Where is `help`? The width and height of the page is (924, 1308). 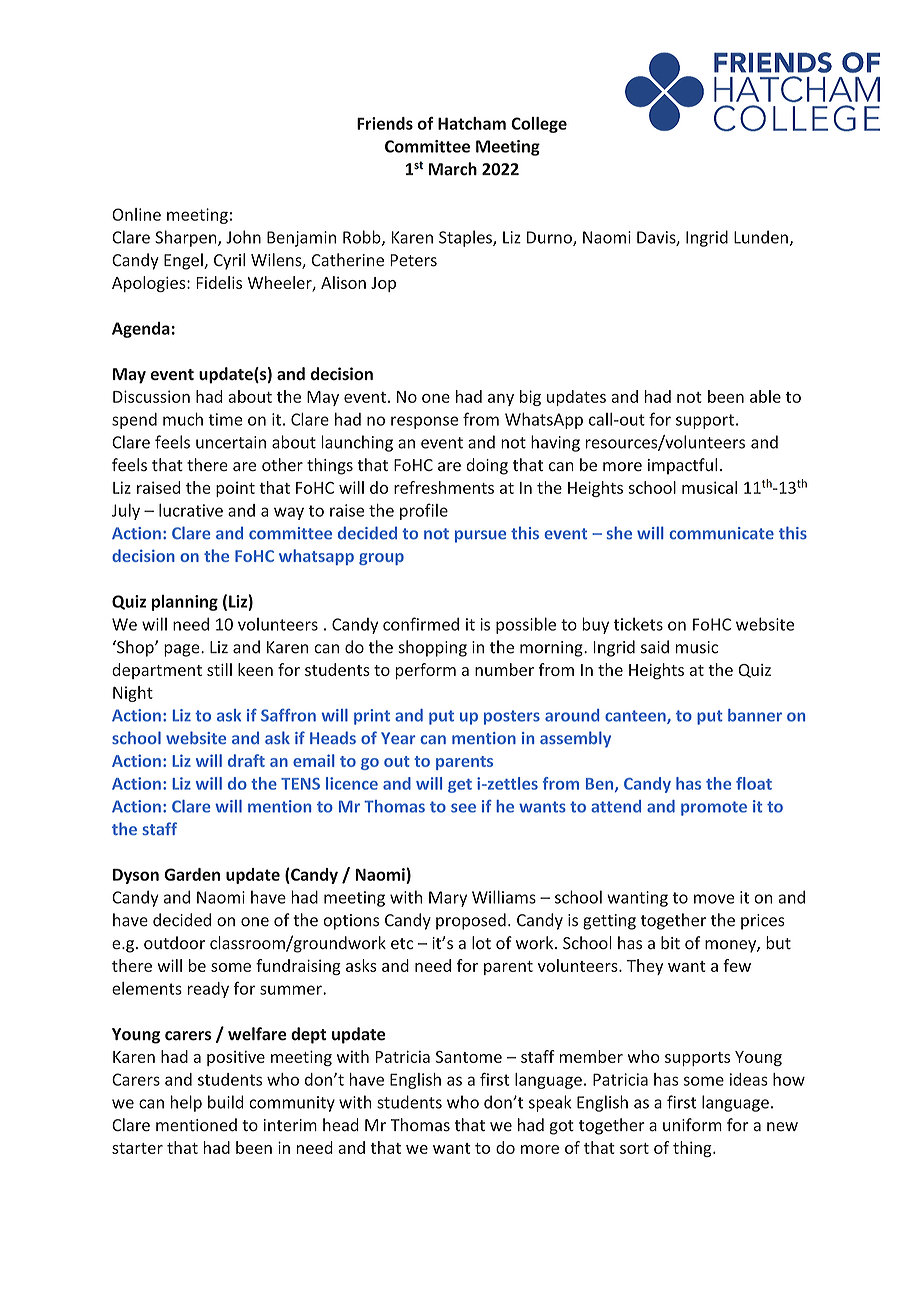
help is located at coordinates (186, 1103).
